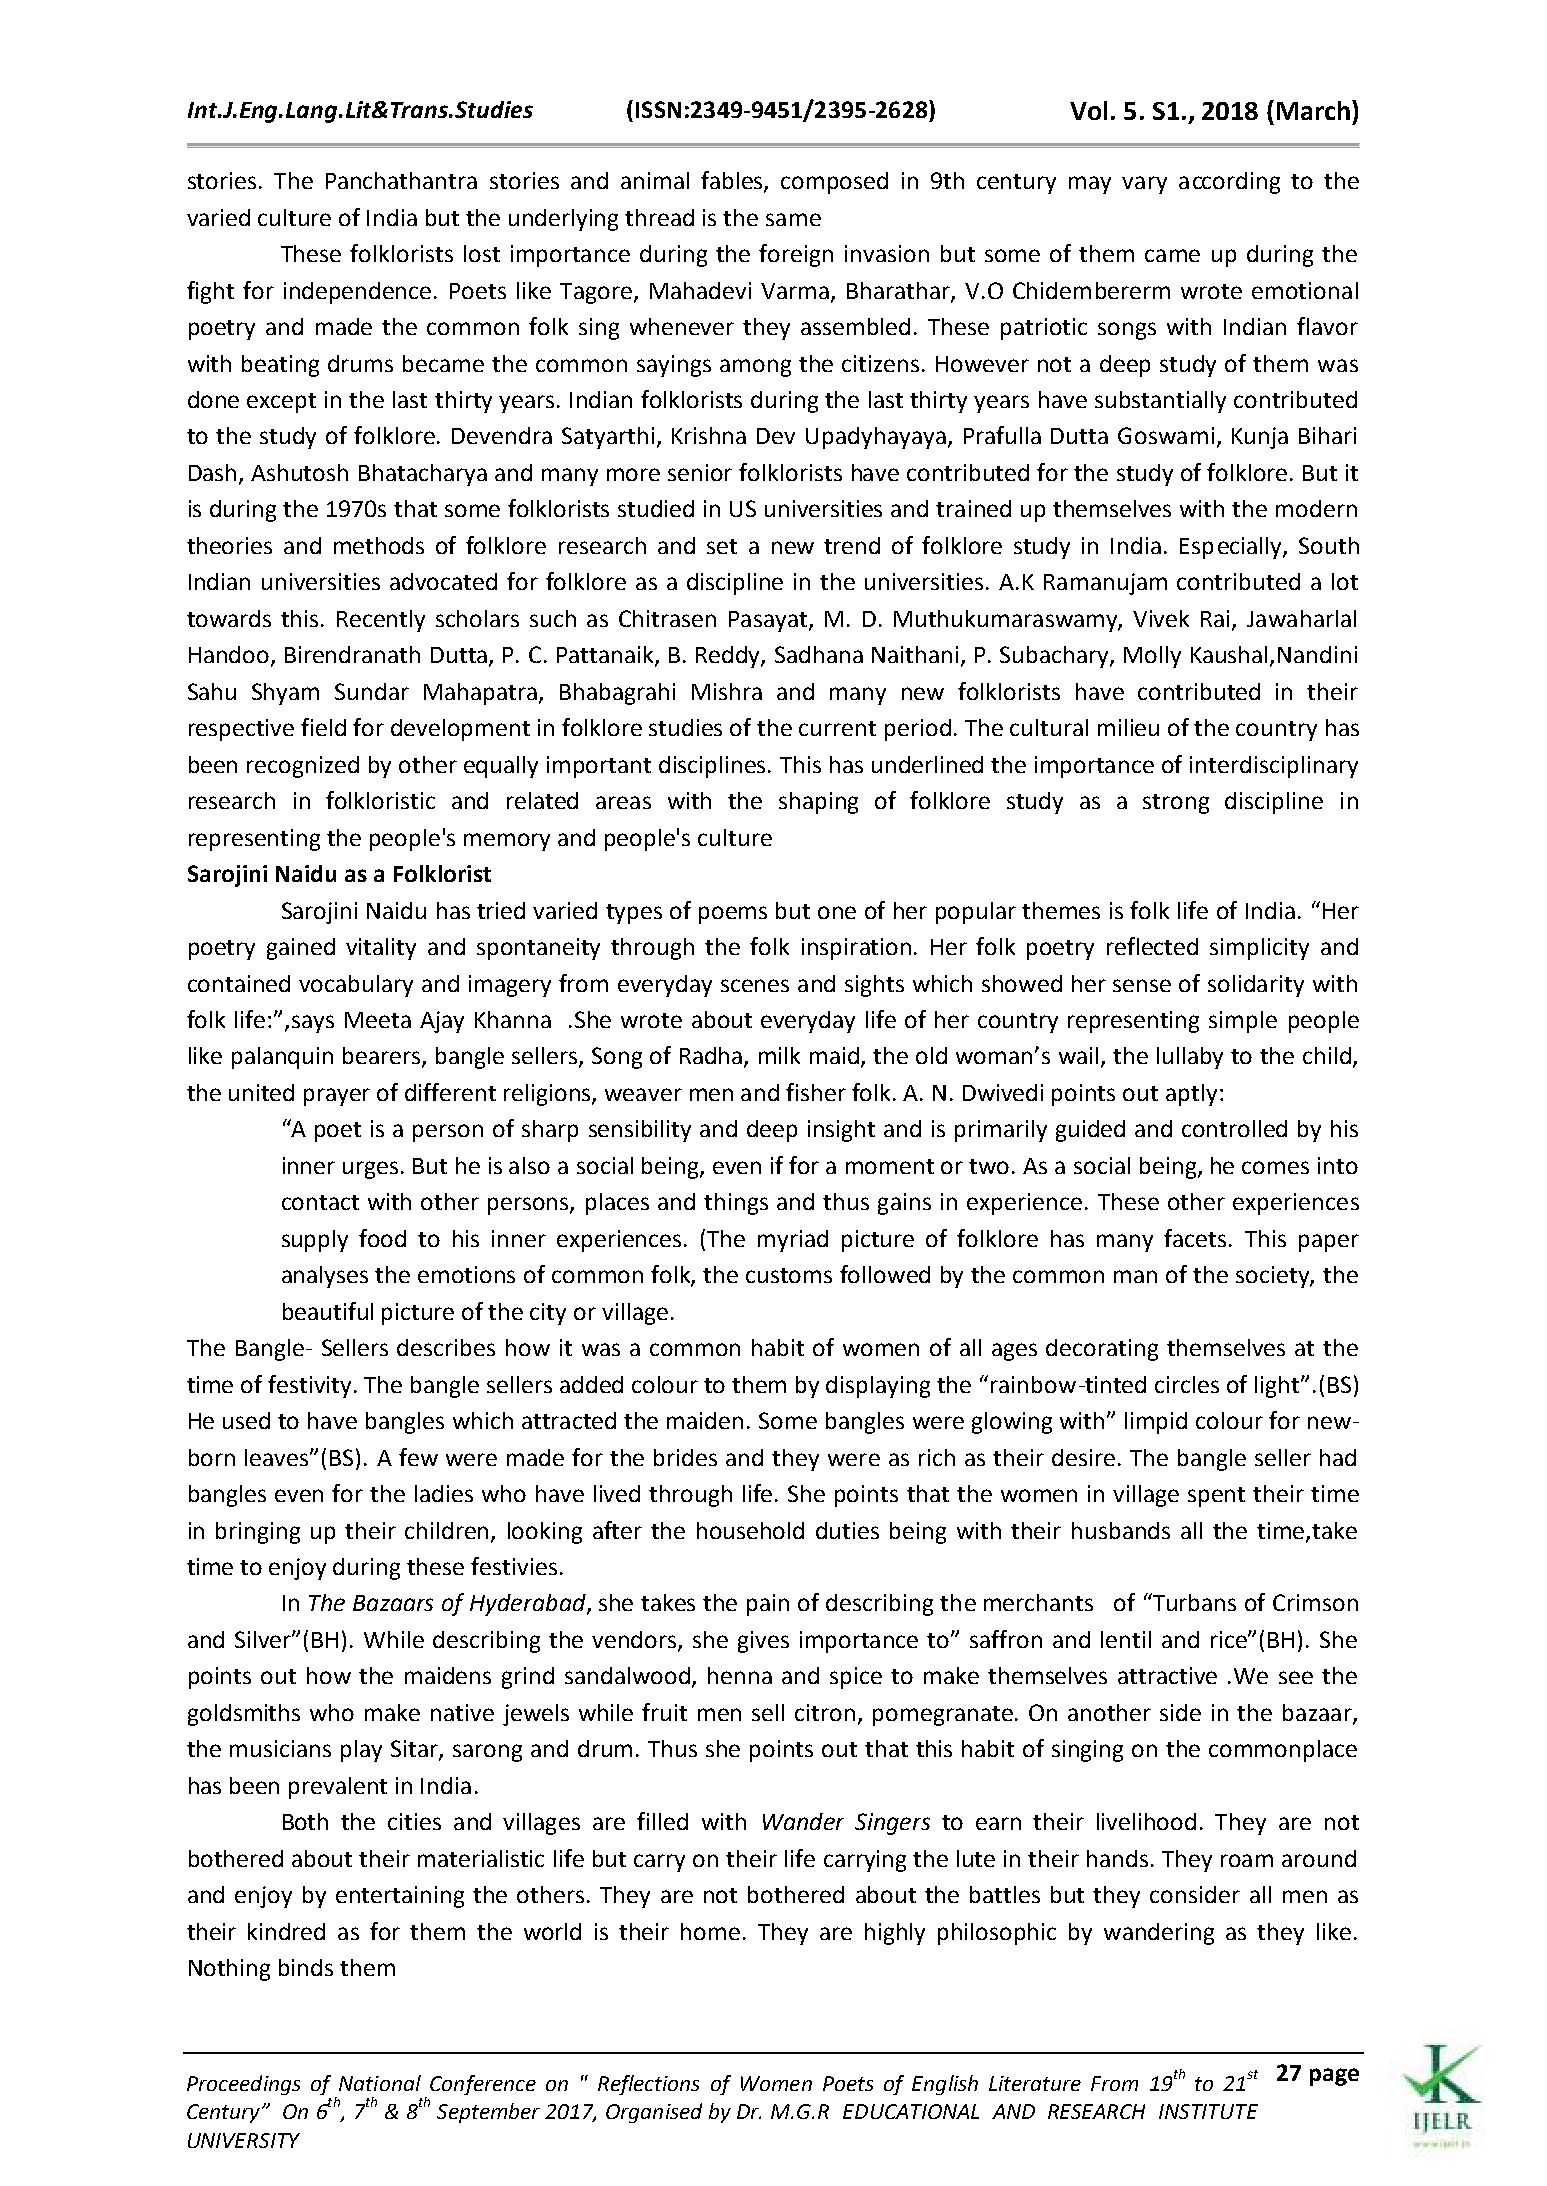  Describe the element at coordinates (1208, 2111) in the image. I see `INSTITUTE` at that location.
